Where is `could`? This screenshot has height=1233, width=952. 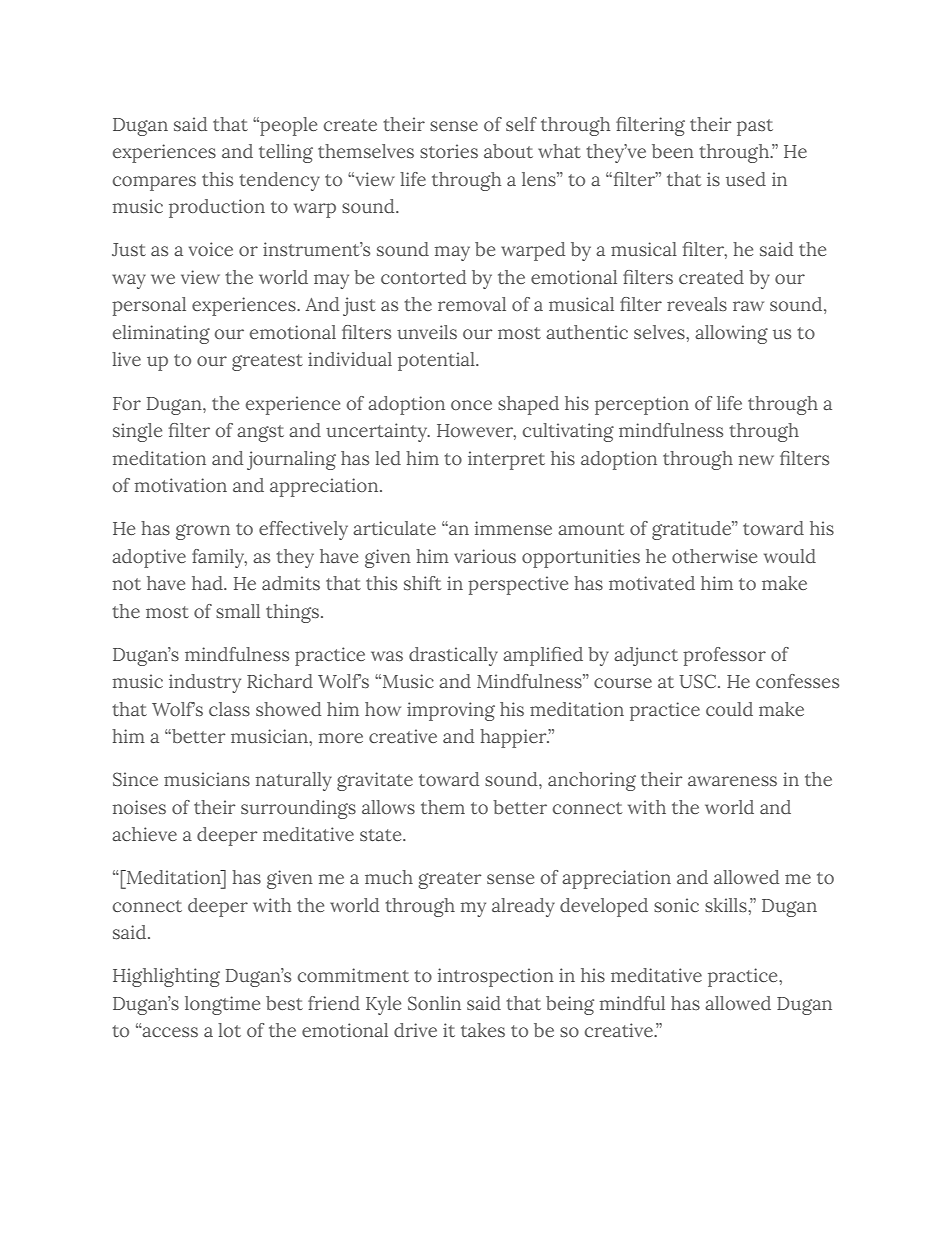
could is located at coordinates (729, 709).
